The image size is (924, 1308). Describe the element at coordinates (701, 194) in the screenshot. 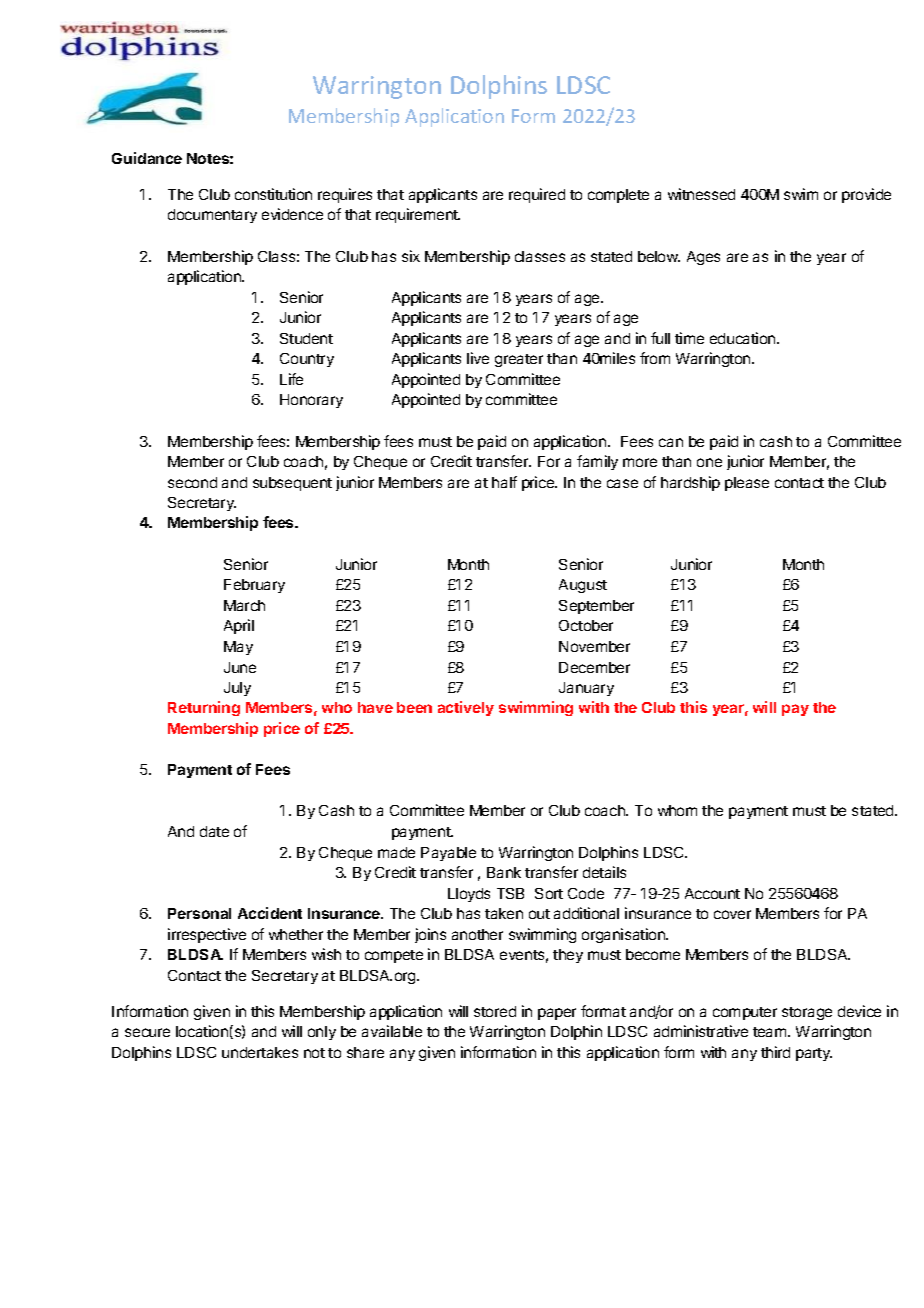

I see `witnessed` at that location.
